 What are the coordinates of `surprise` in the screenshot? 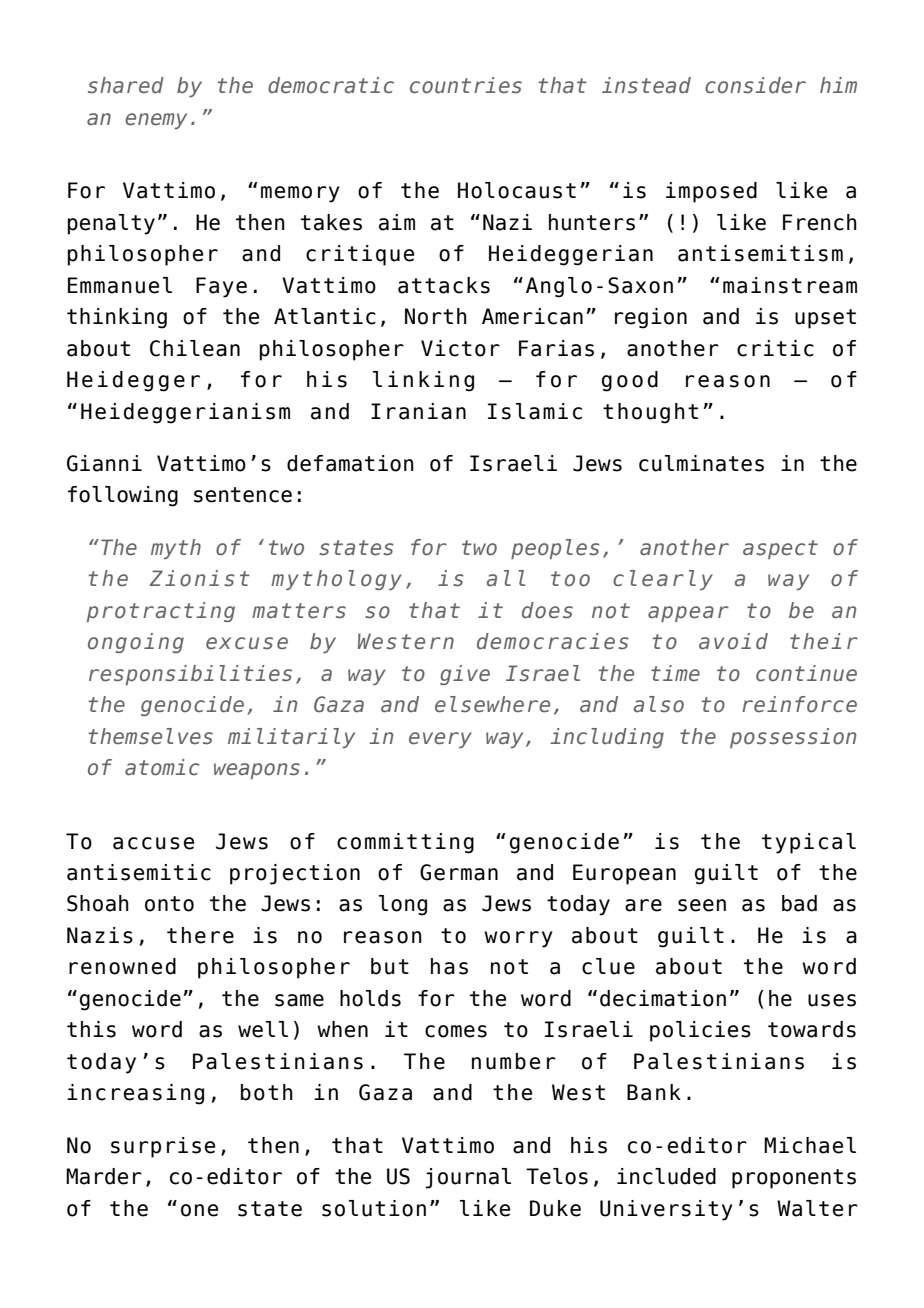 It's located at (163, 1147).
